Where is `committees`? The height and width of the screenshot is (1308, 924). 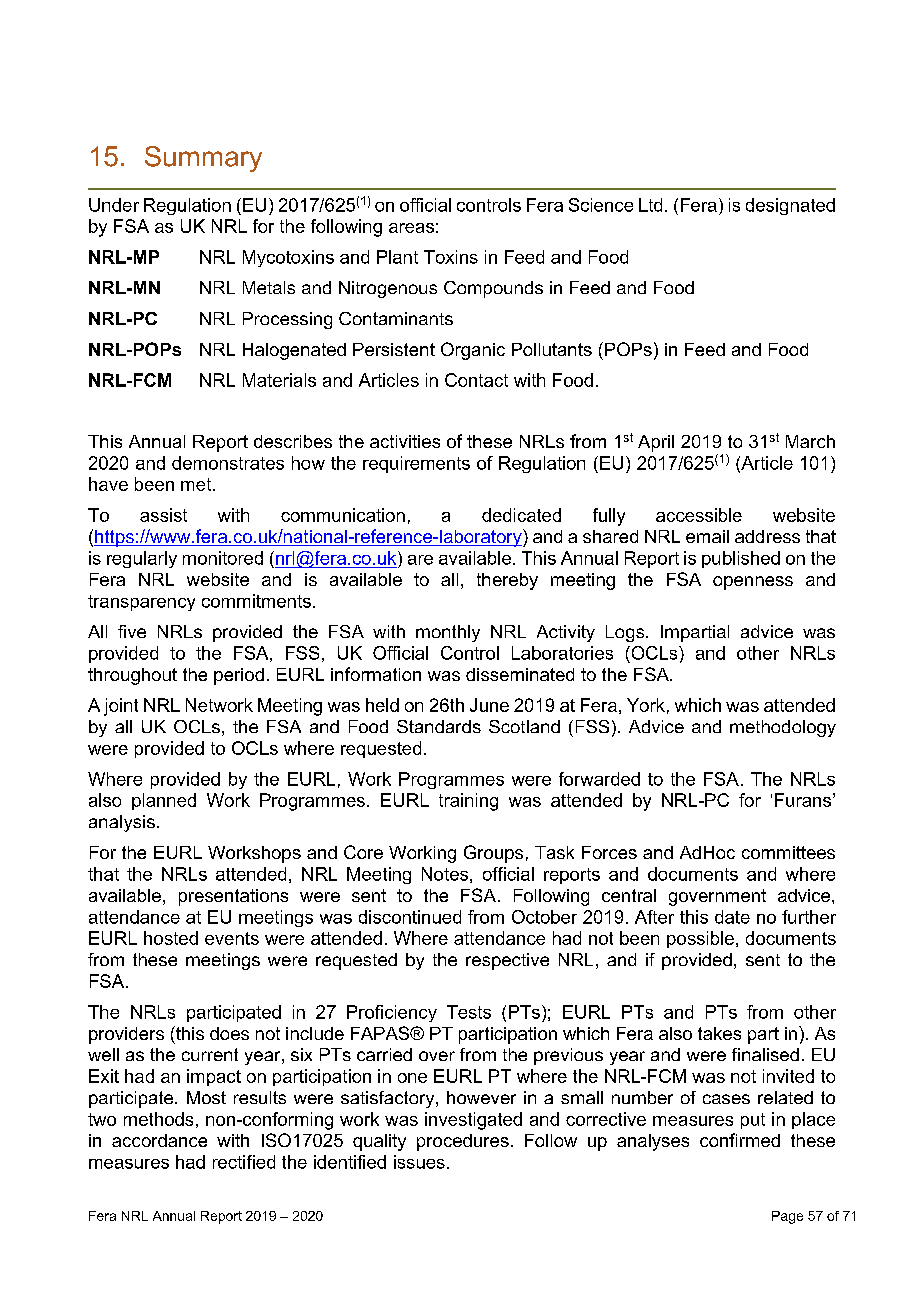
committees is located at coordinates (788, 852).
